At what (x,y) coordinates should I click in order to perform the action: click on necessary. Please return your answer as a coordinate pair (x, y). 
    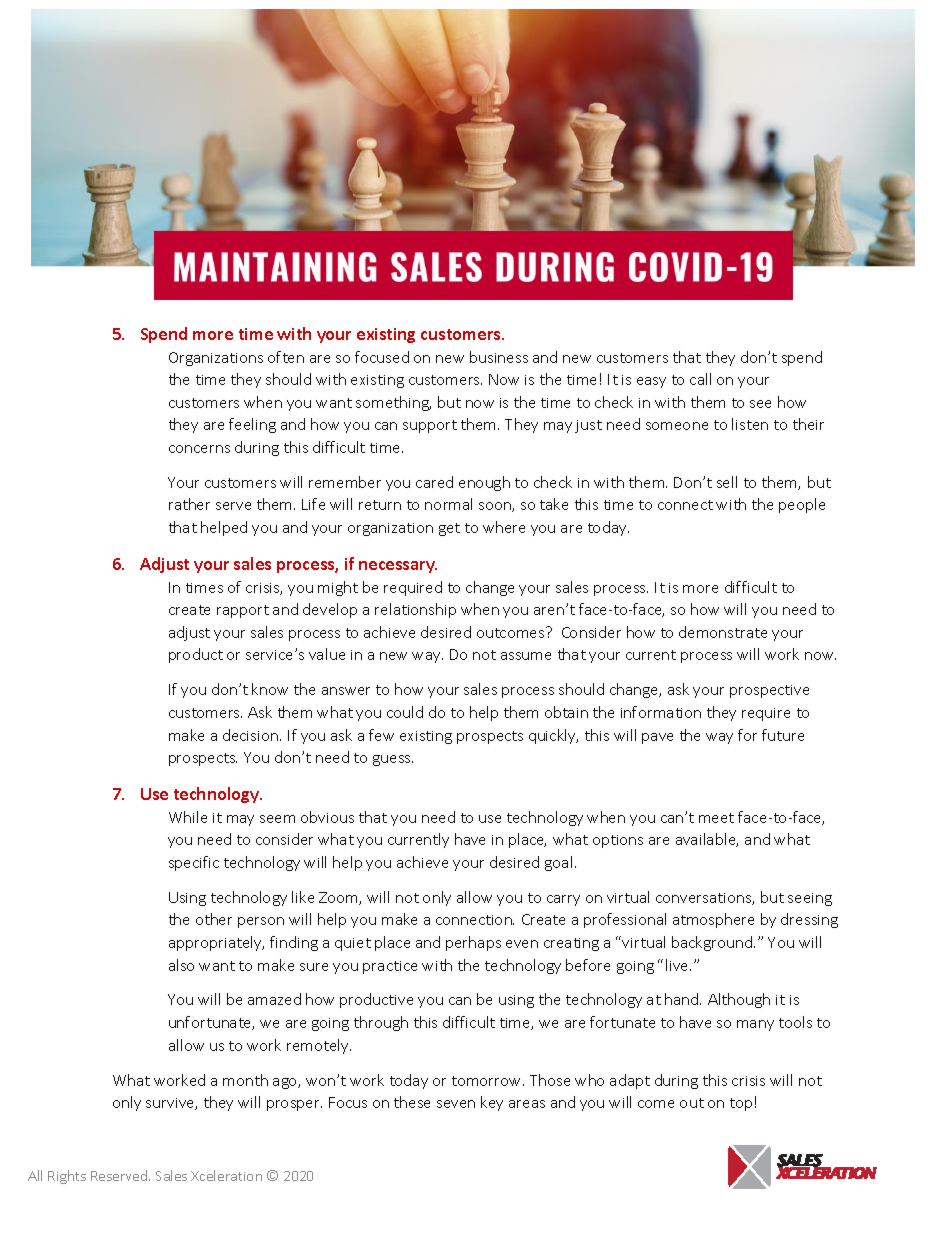
    Looking at the image, I should click on (398, 567).
